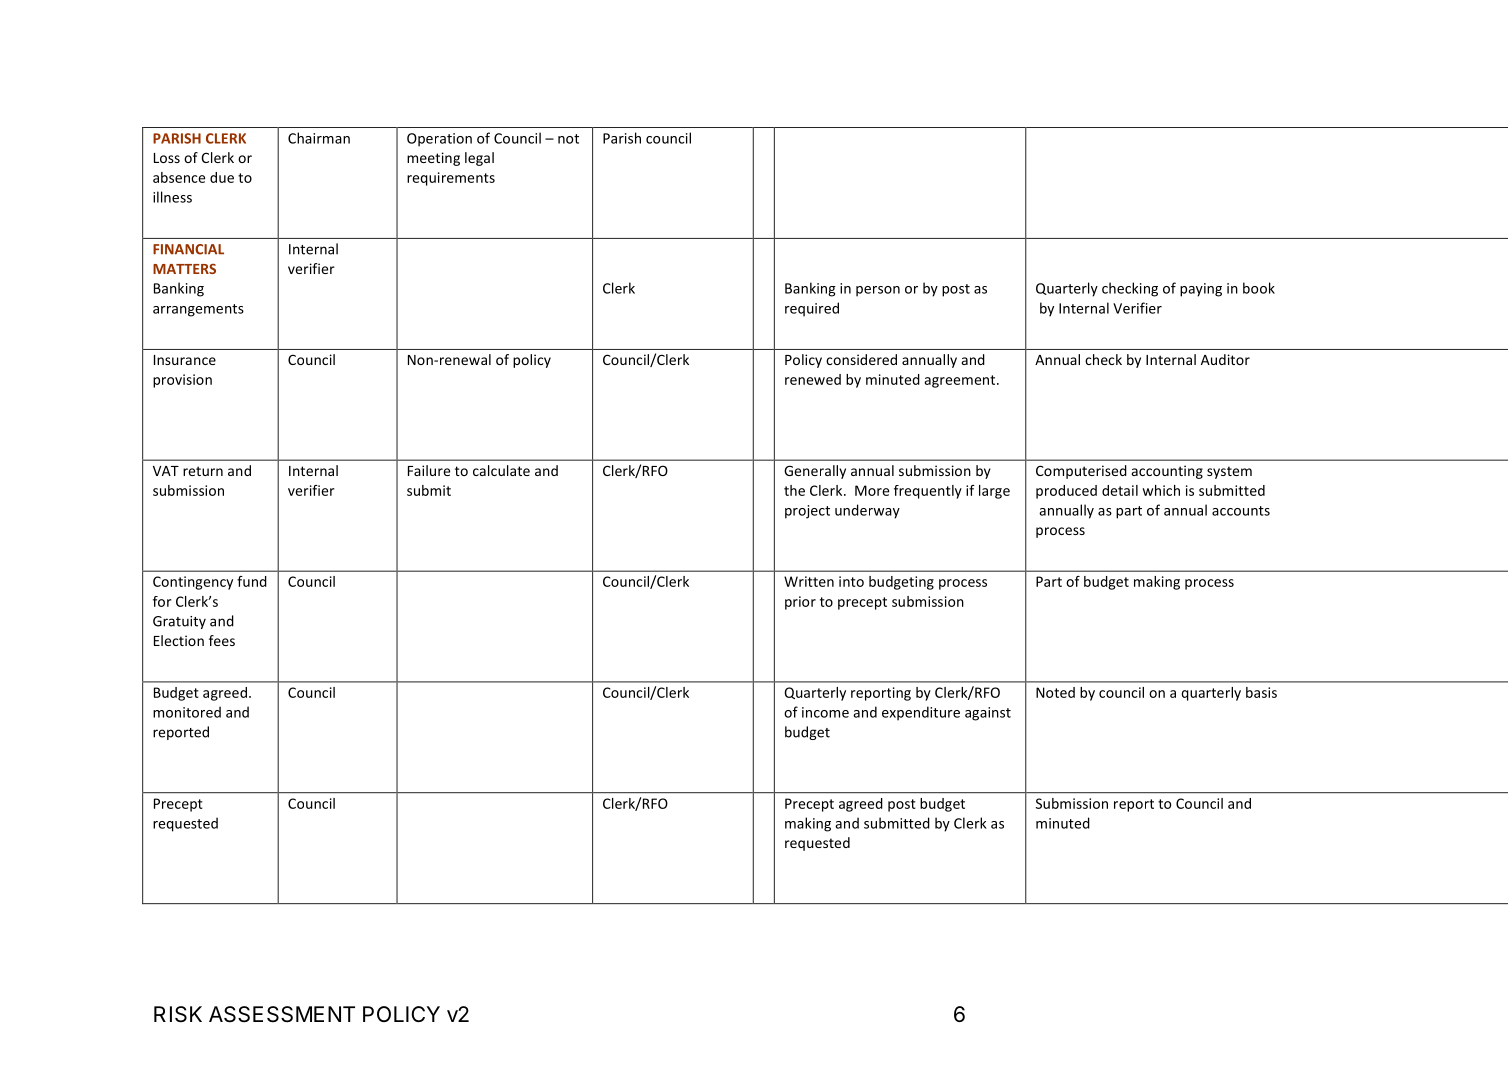  I want to click on against, so click(988, 714).
